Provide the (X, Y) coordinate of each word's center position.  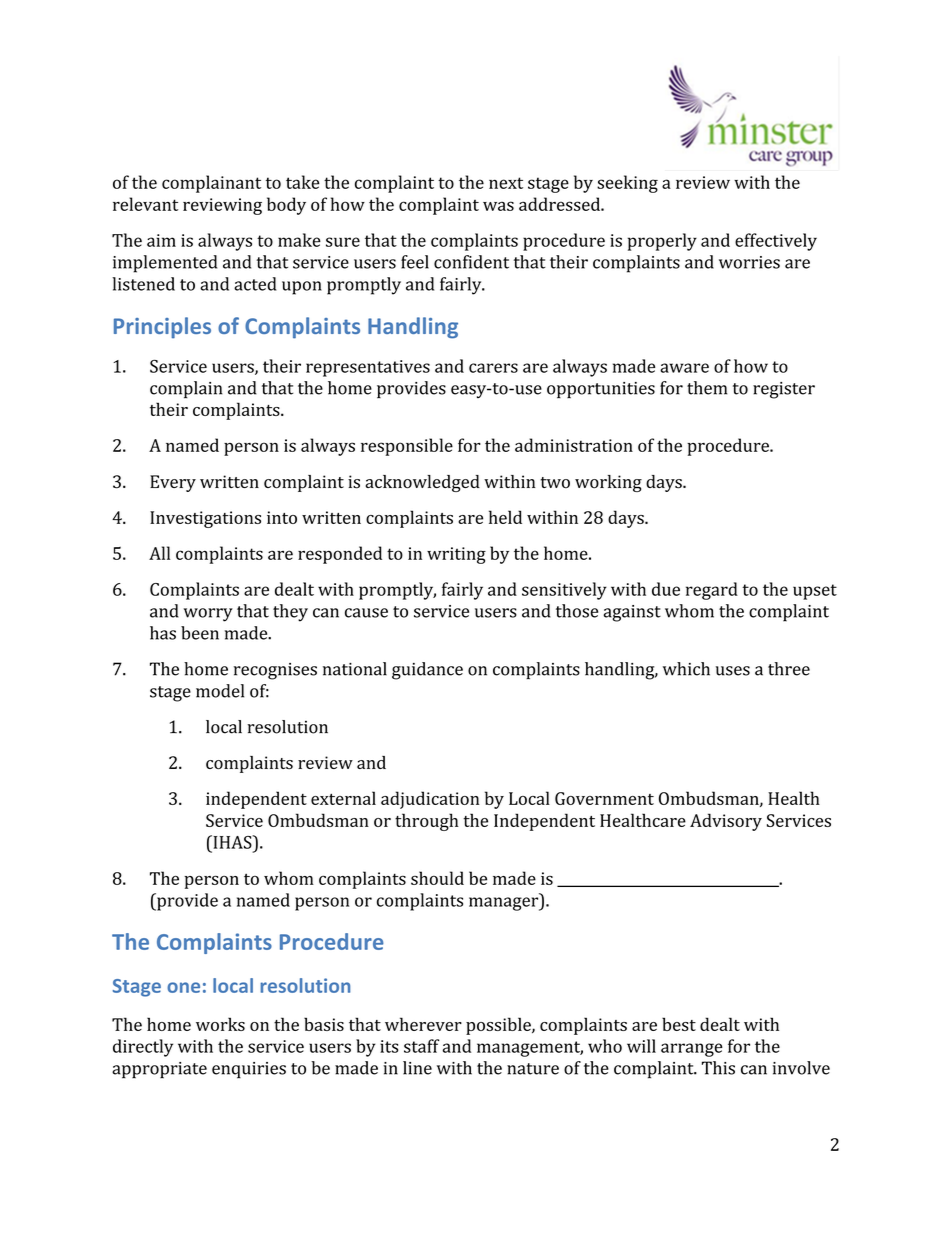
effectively (776, 242)
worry (208, 615)
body (286, 206)
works (220, 1024)
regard (712, 591)
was (498, 206)
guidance (427, 671)
